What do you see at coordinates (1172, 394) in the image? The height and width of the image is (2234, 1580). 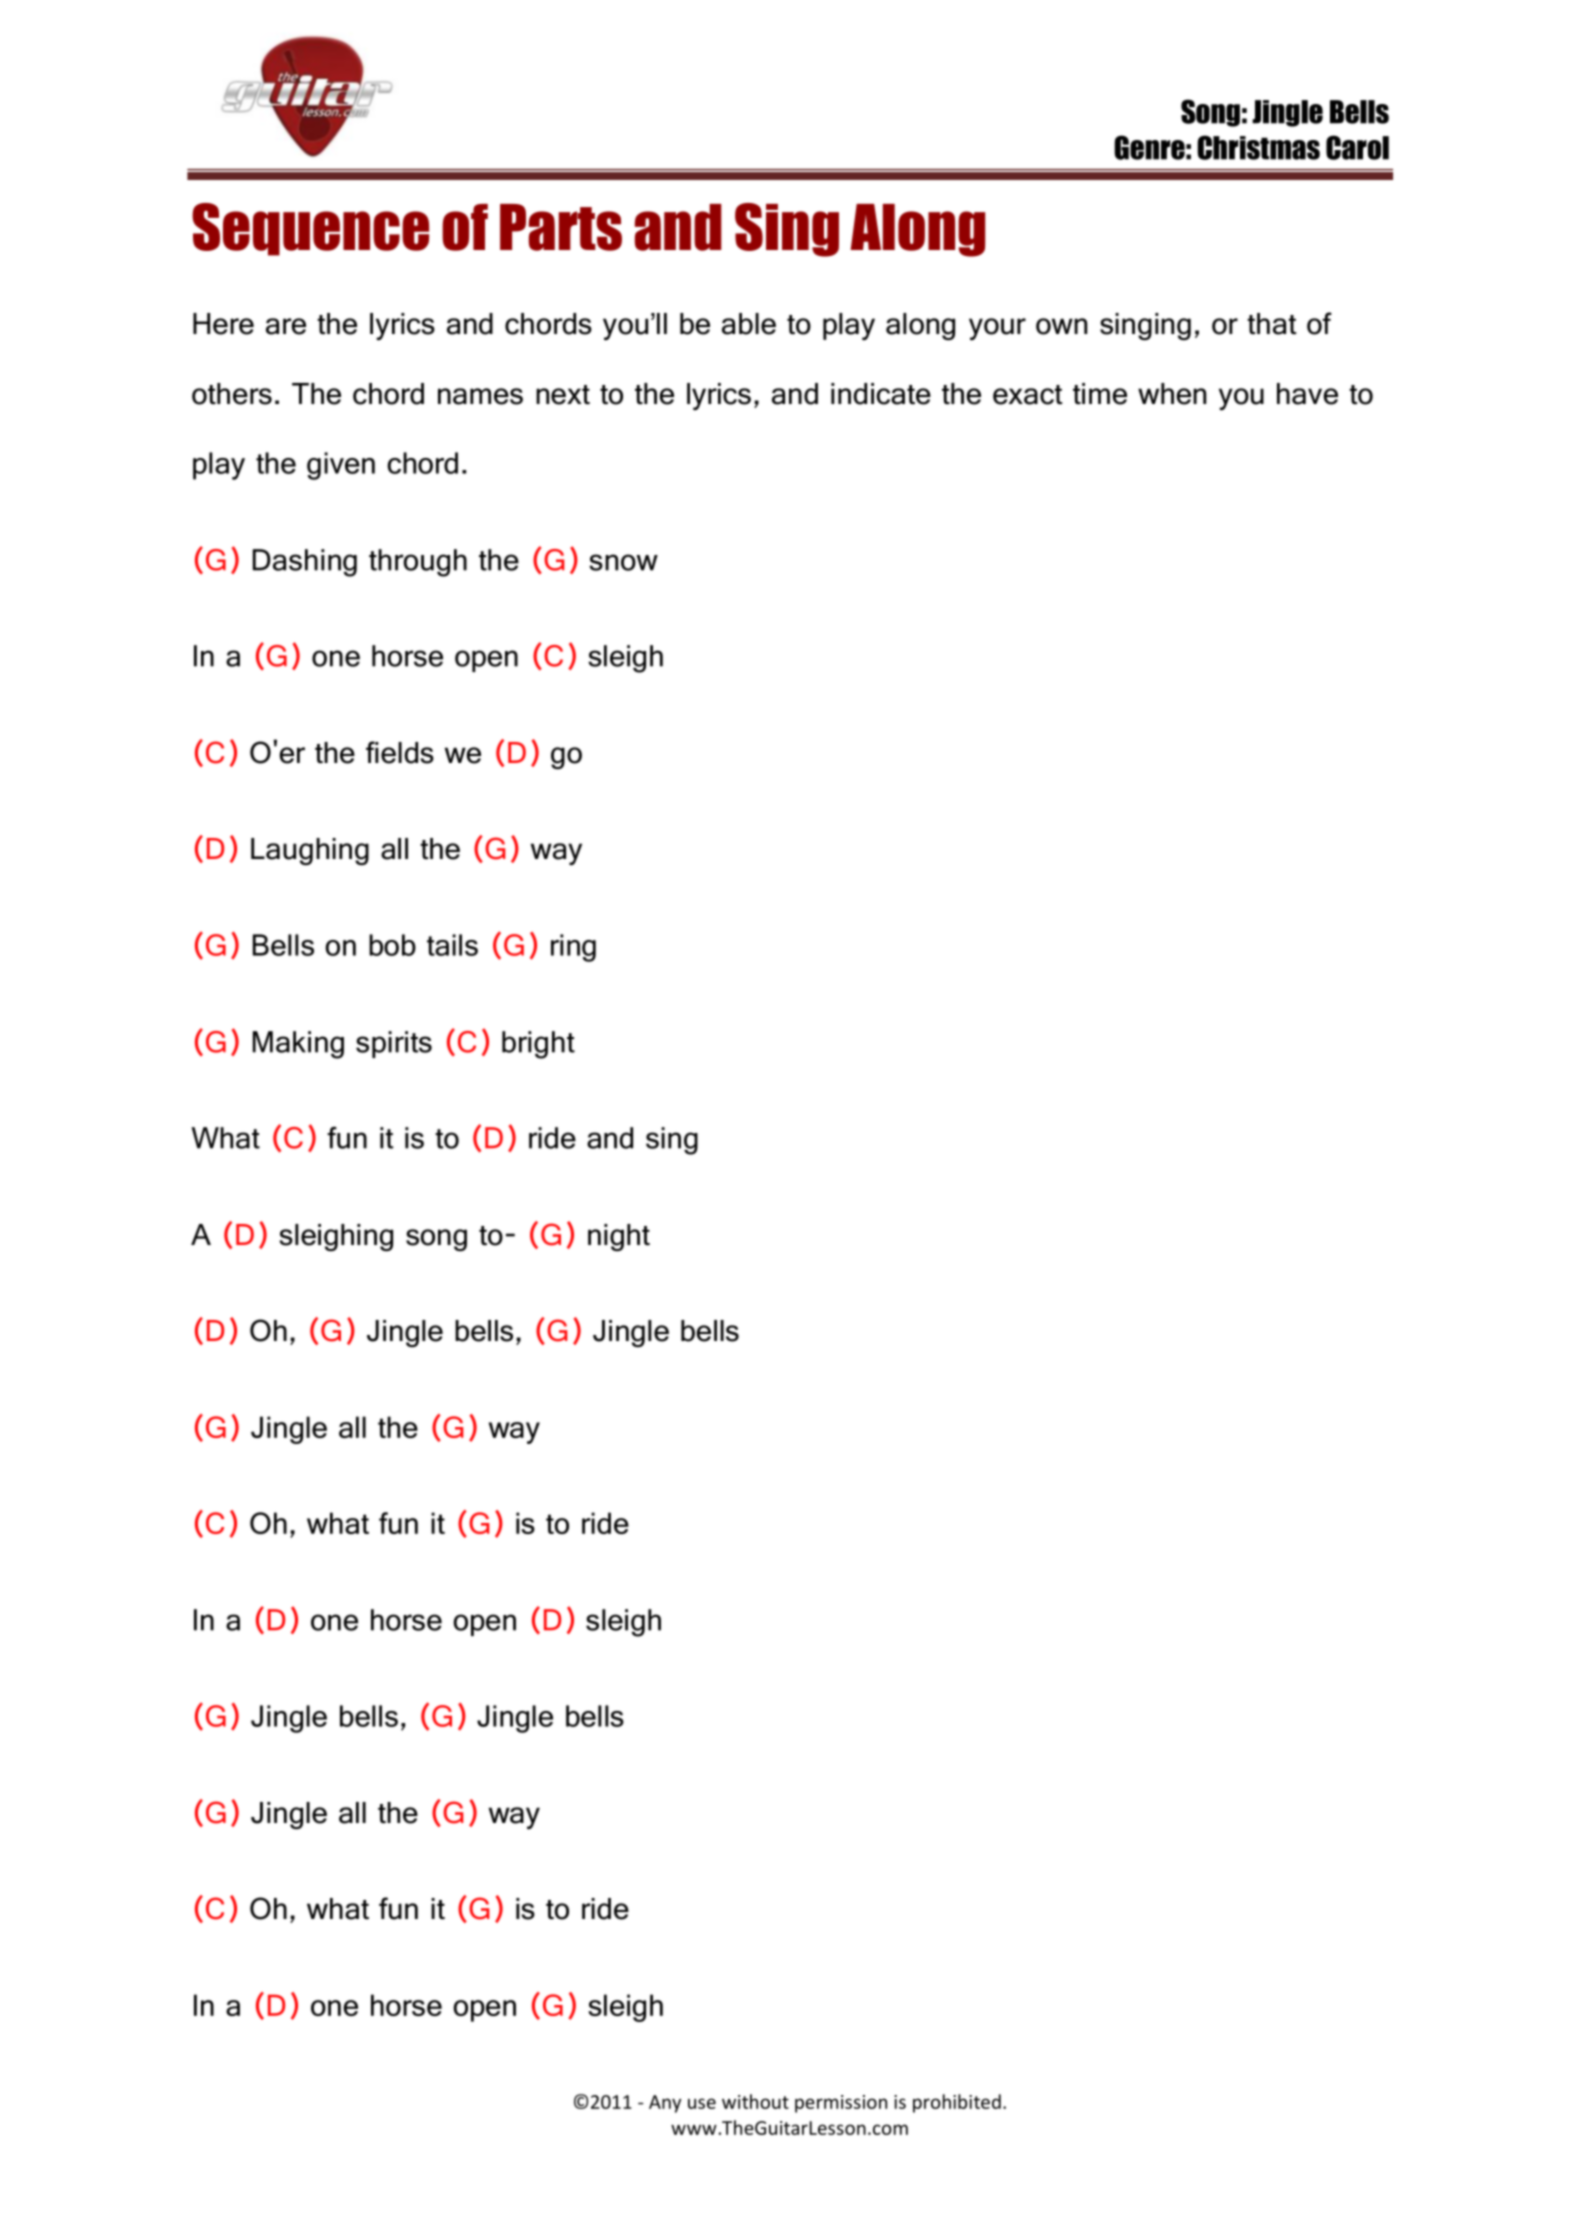 I see `when` at bounding box center [1172, 394].
